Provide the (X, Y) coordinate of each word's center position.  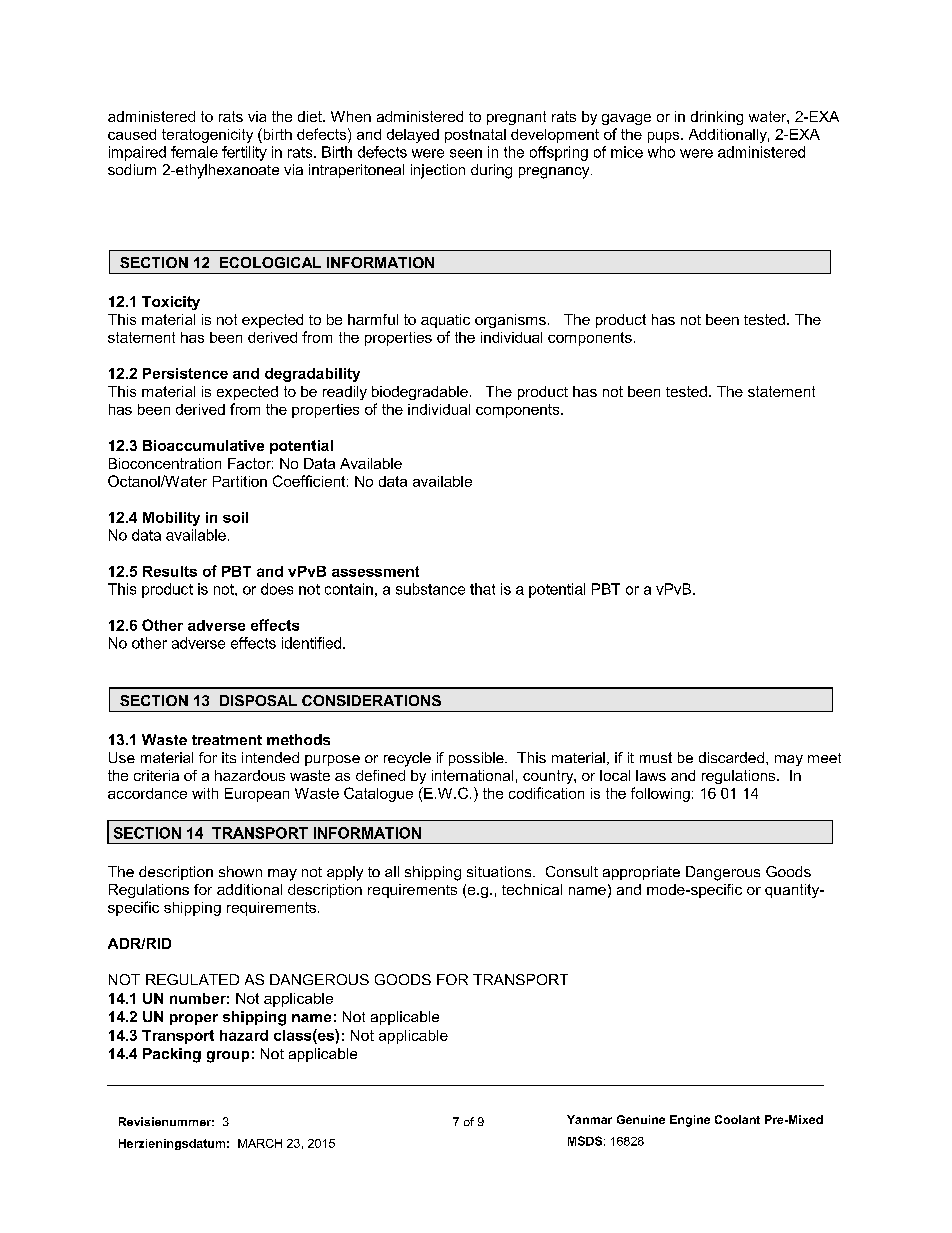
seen (466, 153)
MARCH (260, 1143)
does (277, 589)
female (194, 152)
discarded (731, 757)
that (482, 589)
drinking (717, 118)
